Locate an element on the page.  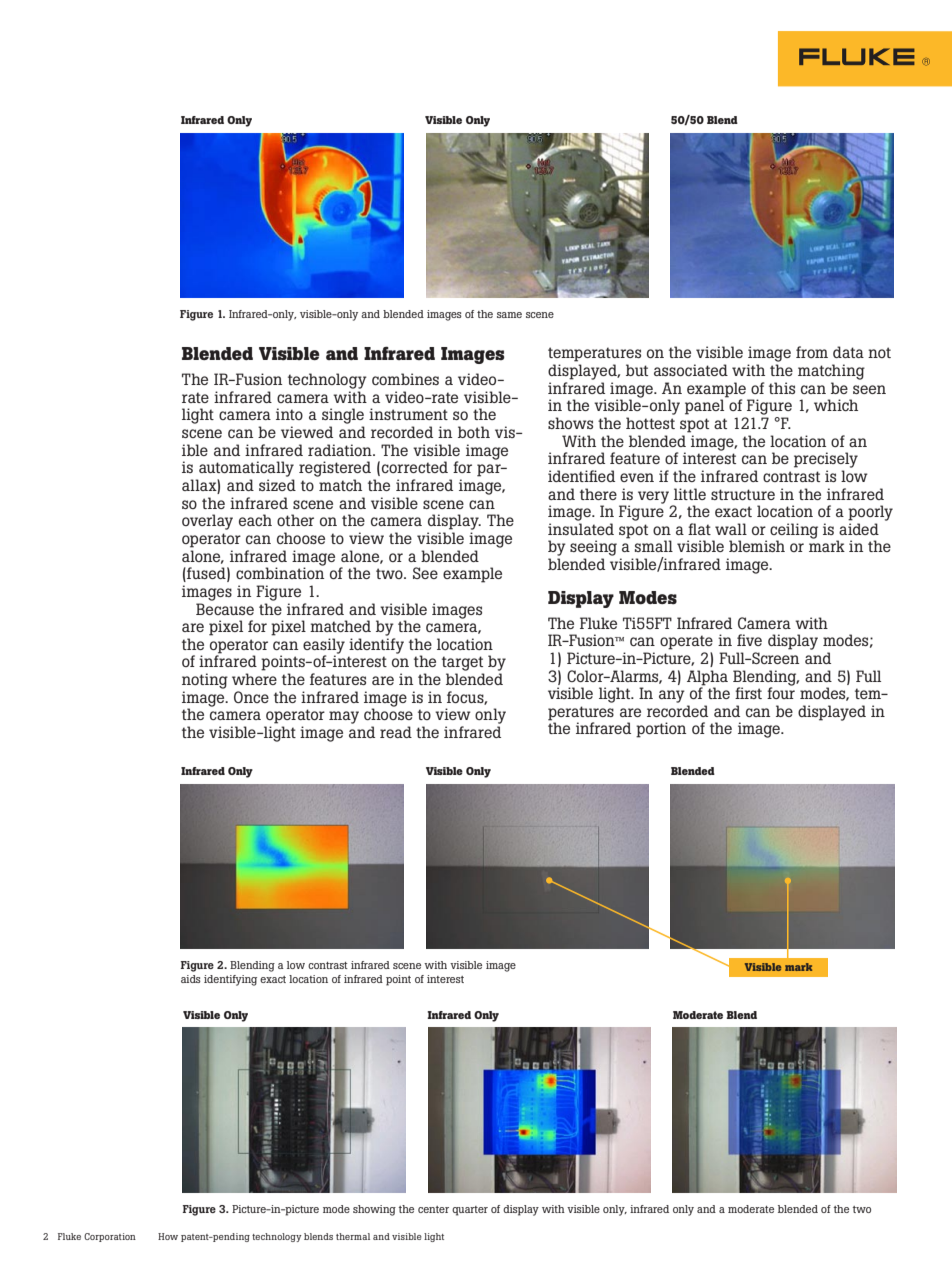
into is located at coordinates (289, 414).
